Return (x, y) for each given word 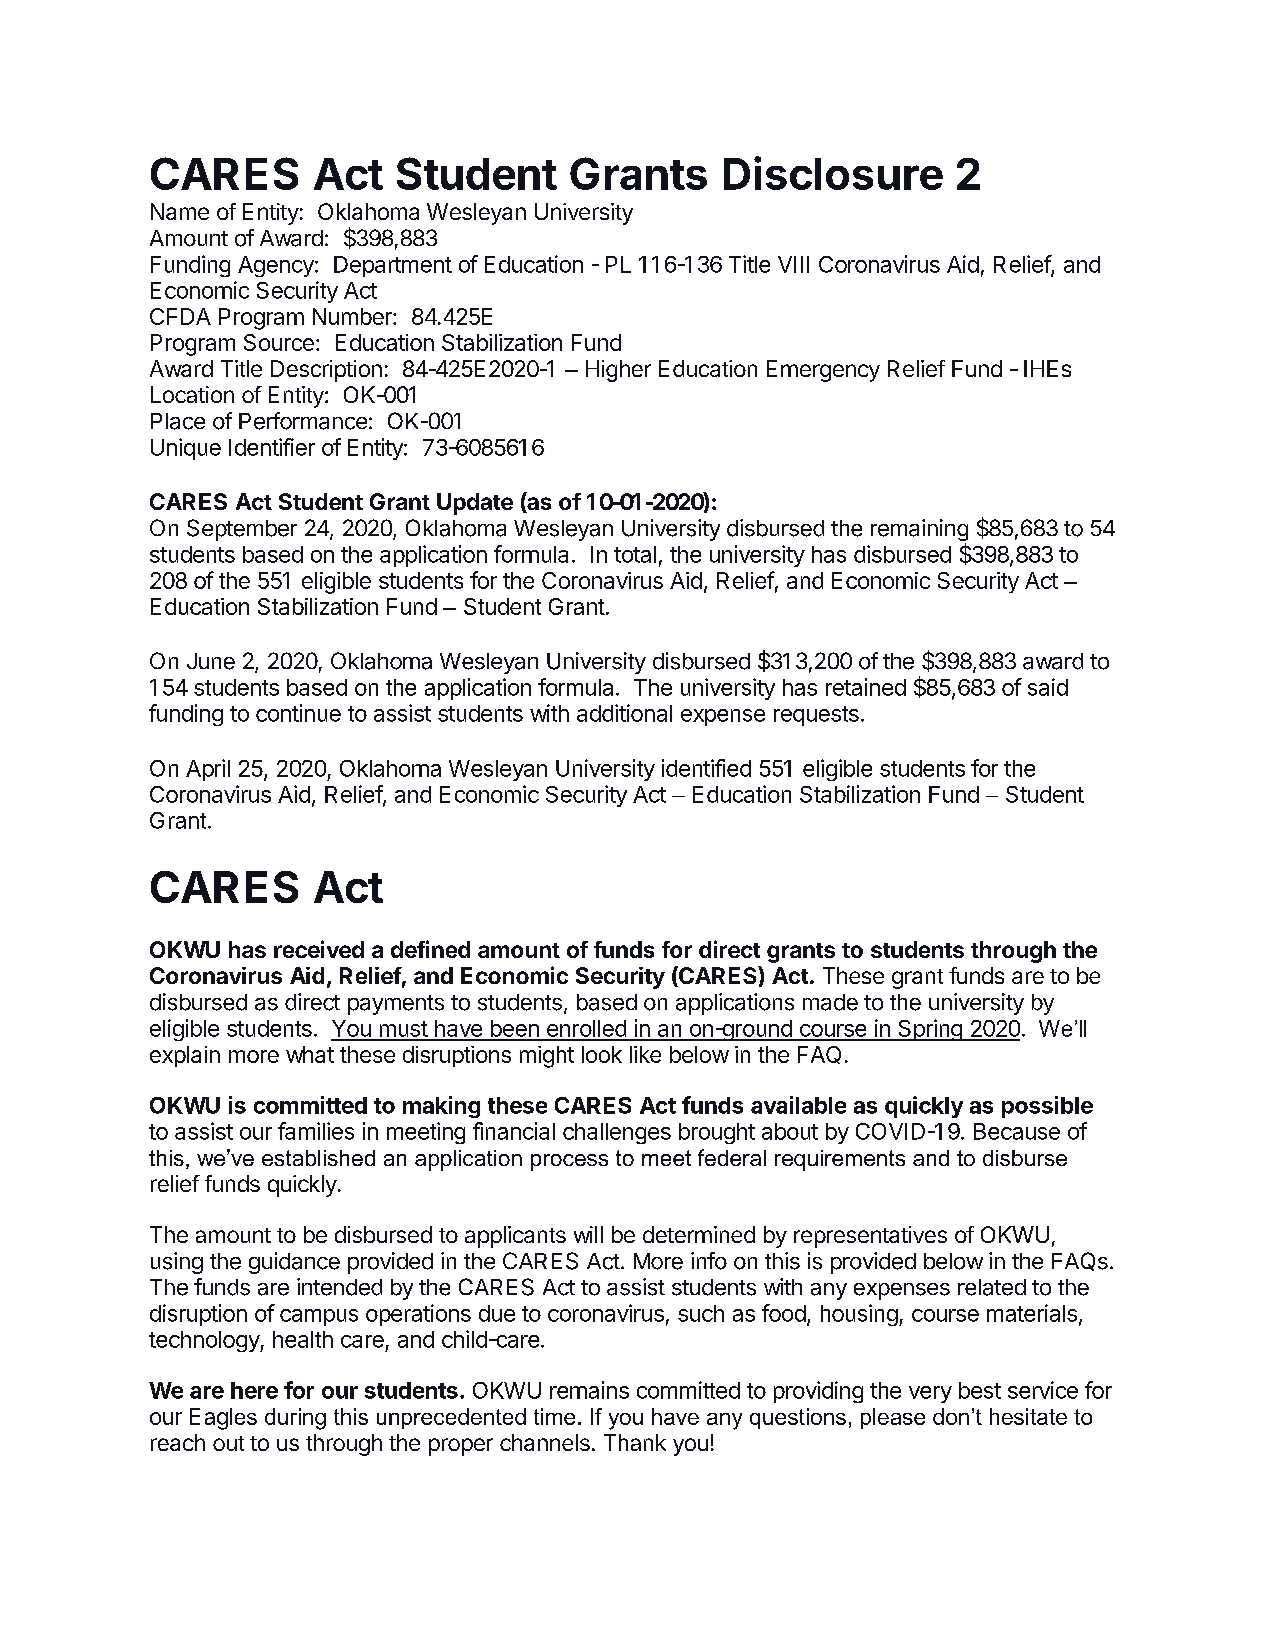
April (208, 770)
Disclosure (833, 173)
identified (706, 768)
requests (816, 716)
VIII (793, 264)
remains (589, 1390)
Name (180, 211)
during (295, 1419)
